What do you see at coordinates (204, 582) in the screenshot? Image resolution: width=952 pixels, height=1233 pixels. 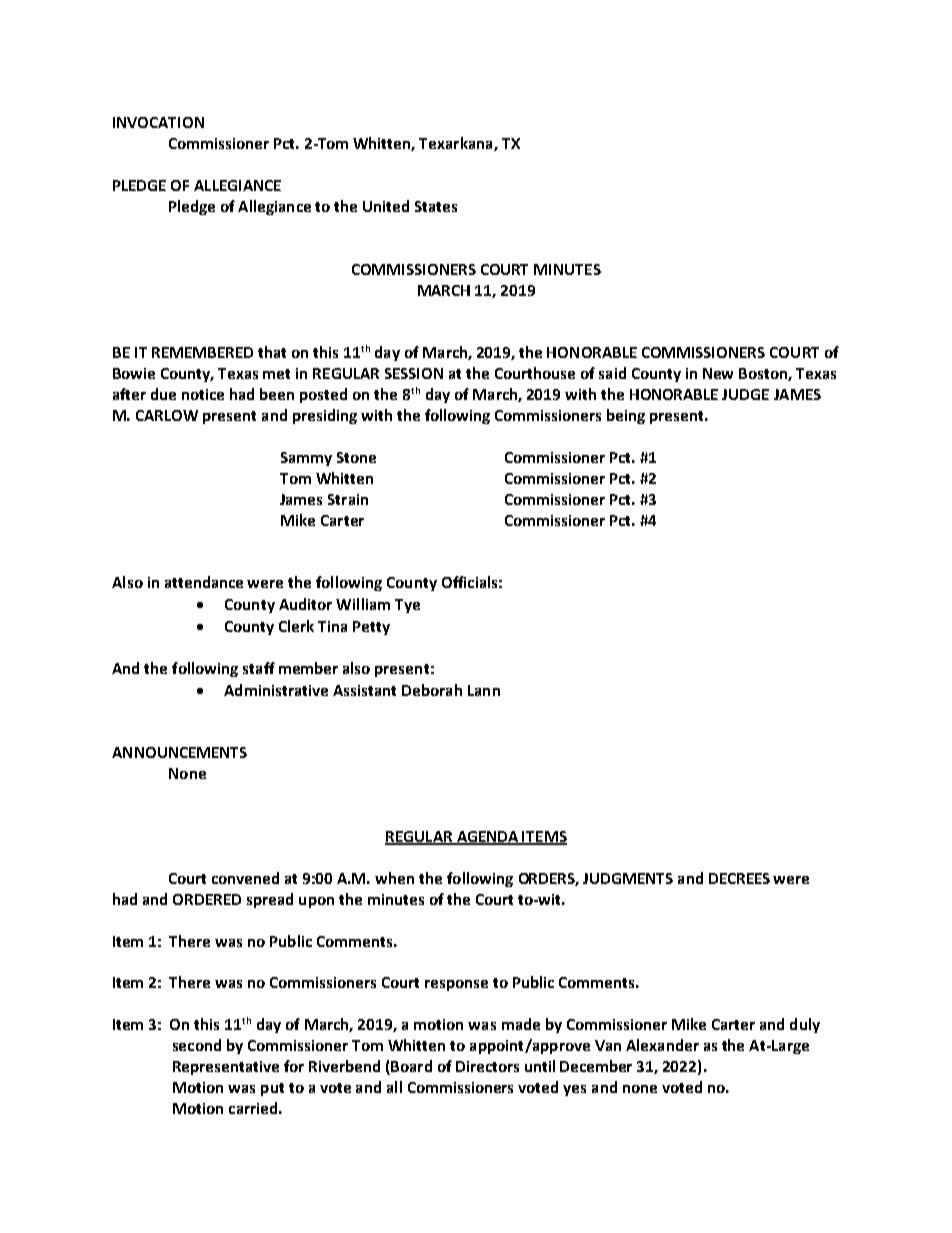 I see `attendance` at bounding box center [204, 582].
